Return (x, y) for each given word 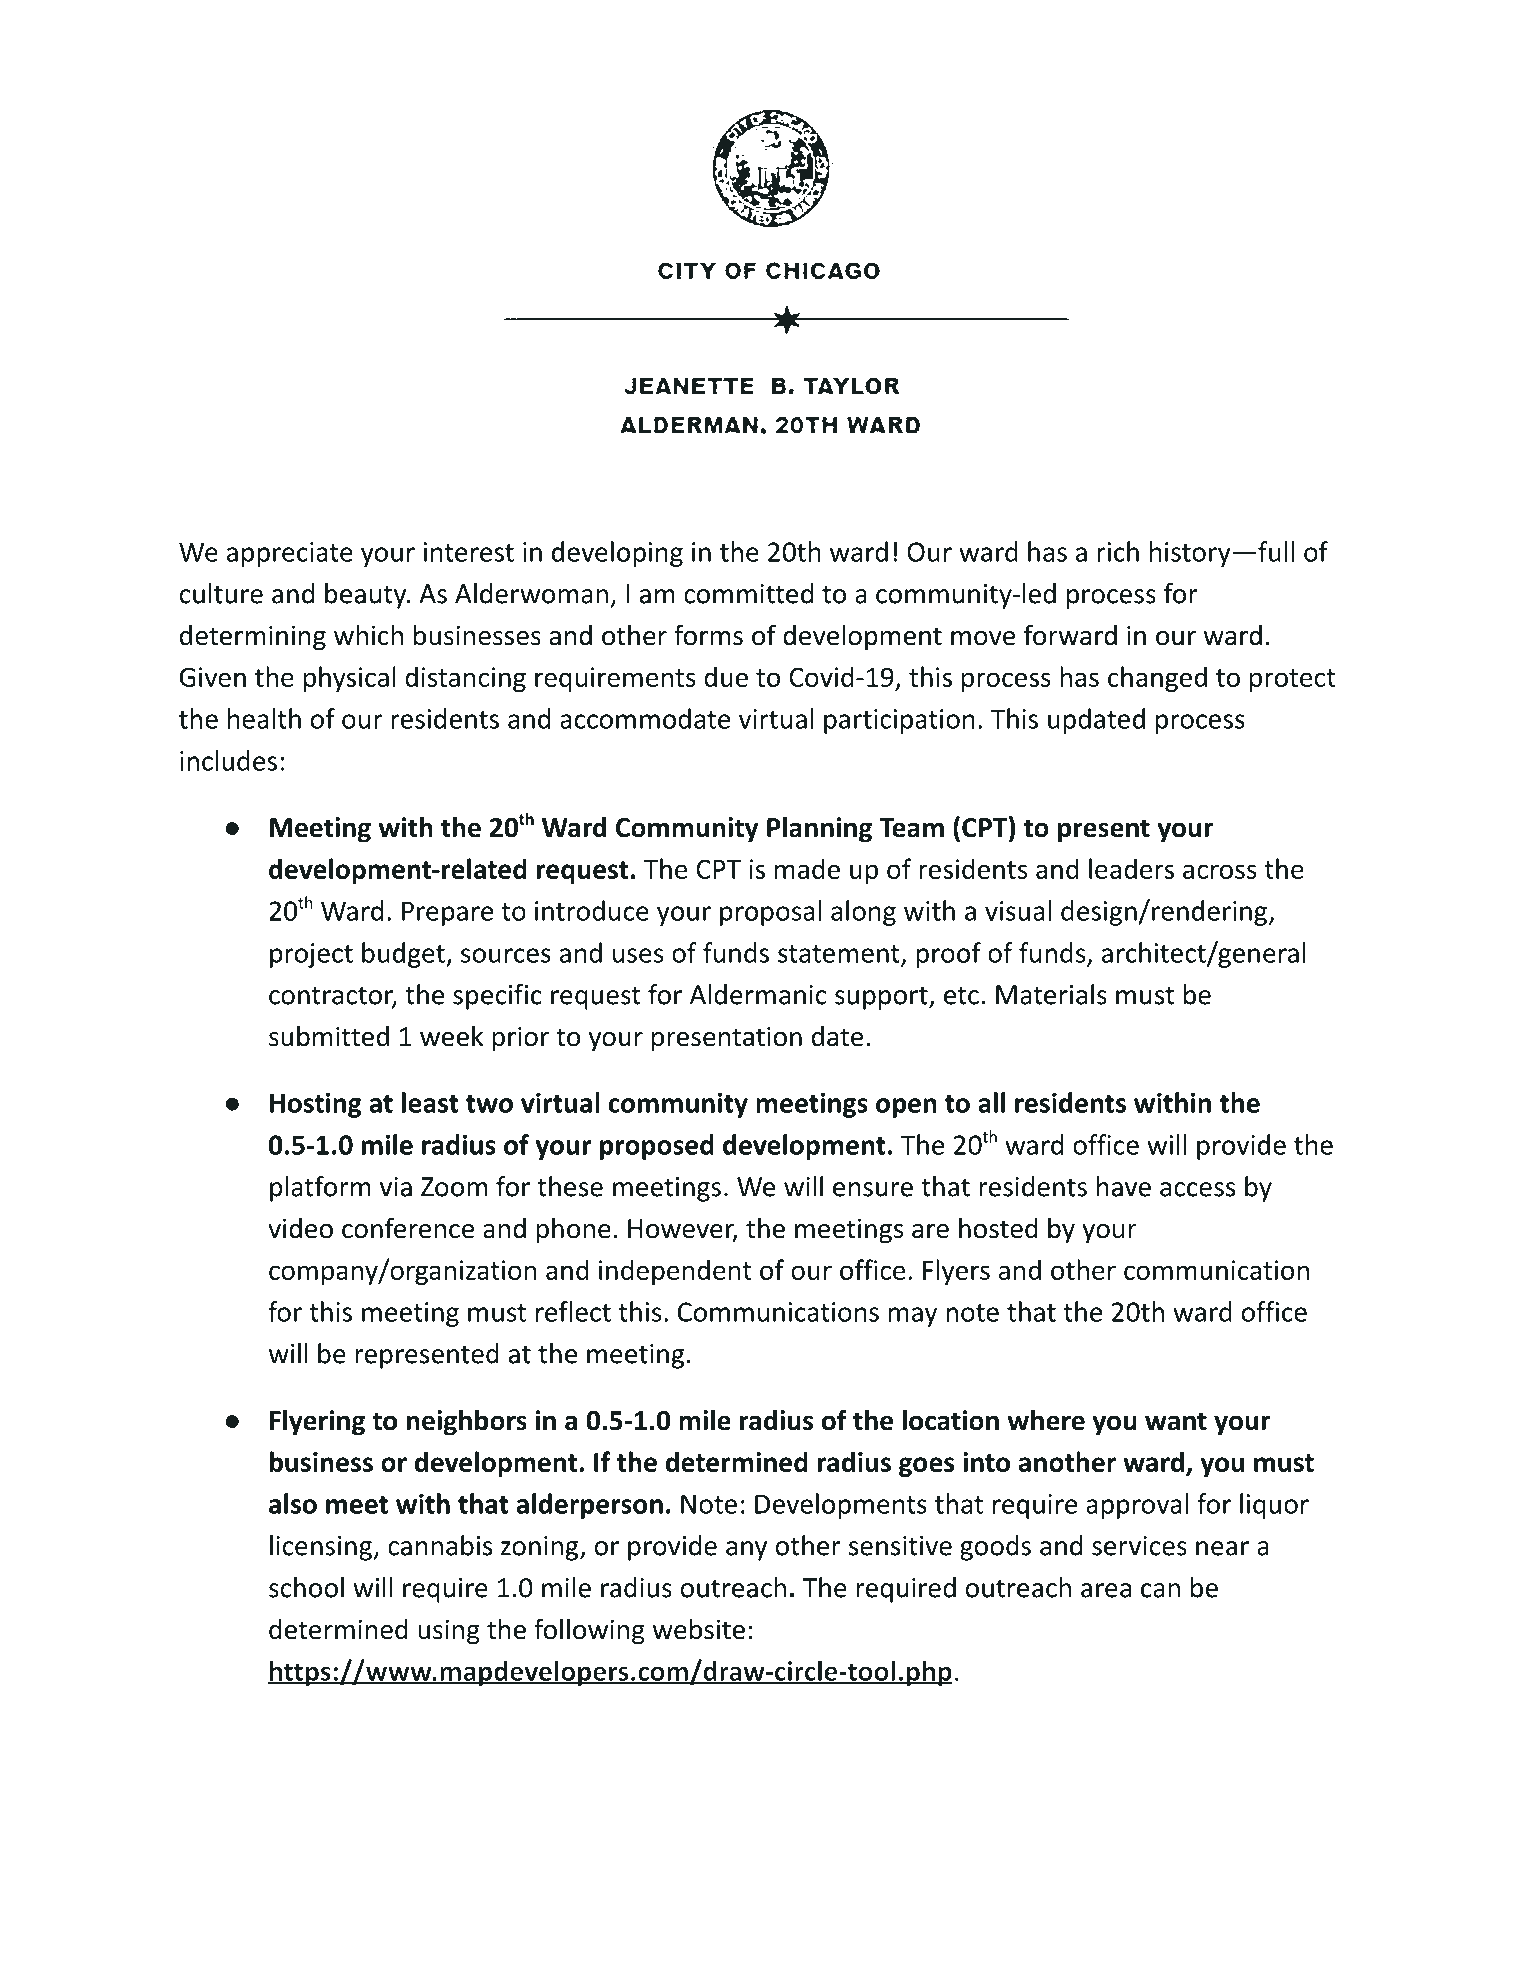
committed (748, 593)
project (311, 955)
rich (1118, 551)
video (300, 1228)
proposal (770, 913)
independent (675, 1272)
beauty (367, 596)
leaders (1131, 868)
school (306, 1587)
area (1106, 1590)
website (699, 1629)
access (1197, 1189)
